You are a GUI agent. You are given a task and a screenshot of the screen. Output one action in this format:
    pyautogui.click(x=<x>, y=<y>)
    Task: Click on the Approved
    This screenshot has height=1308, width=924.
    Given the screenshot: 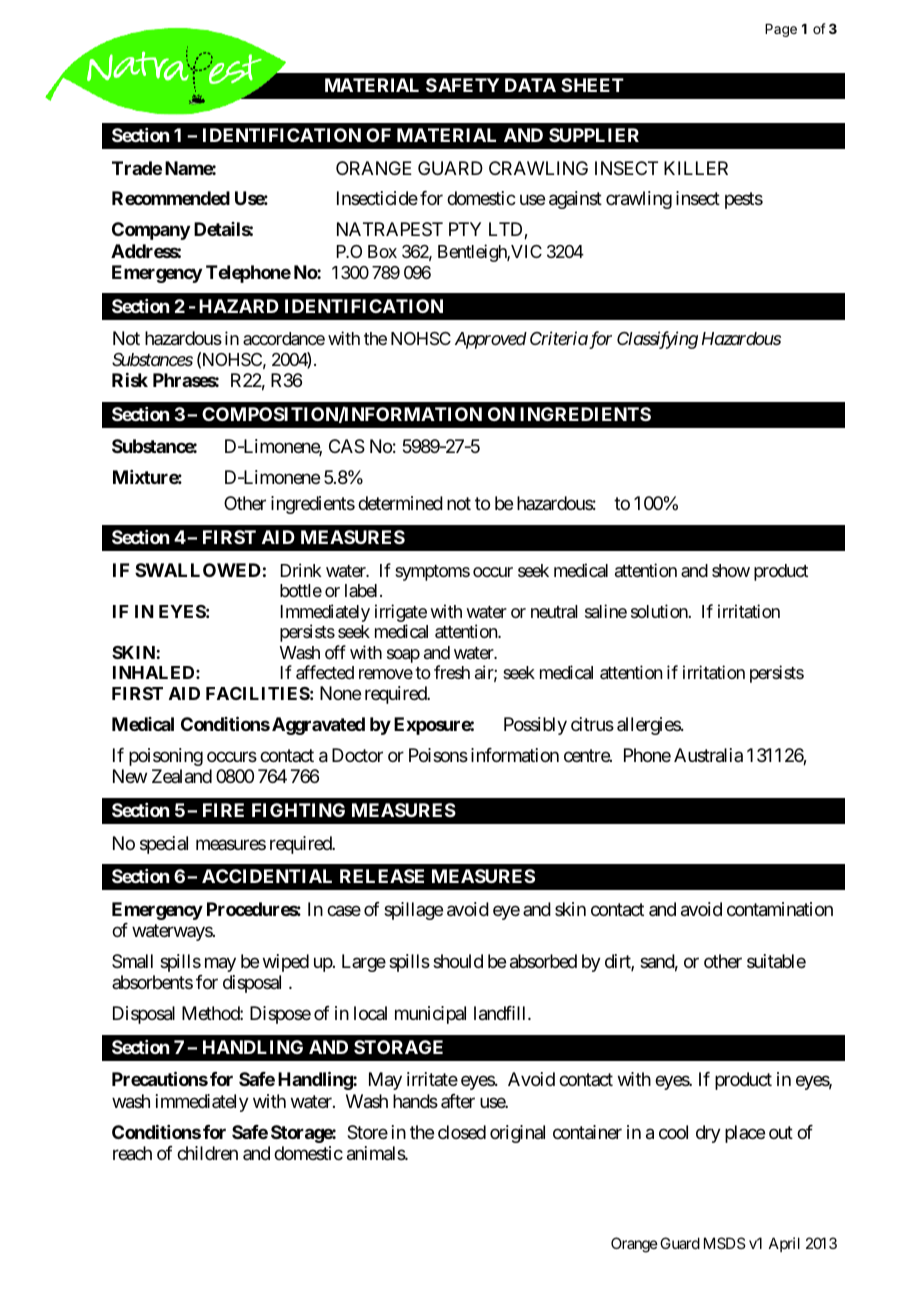 What is the action you would take?
    pyautogui.click(x=491, y=340)
